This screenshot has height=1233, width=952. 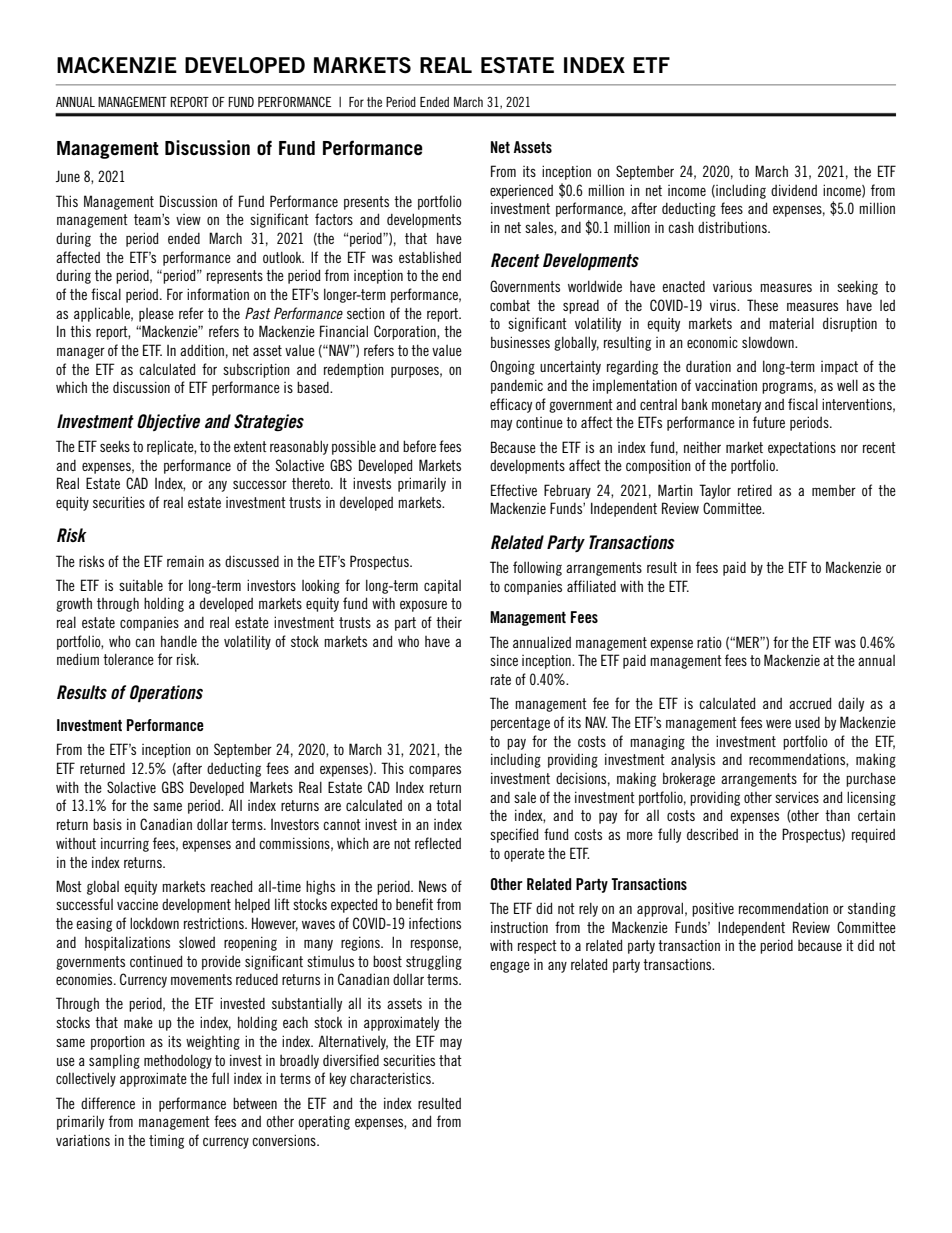 I want to click on retired, so click(x=755, y=490).
